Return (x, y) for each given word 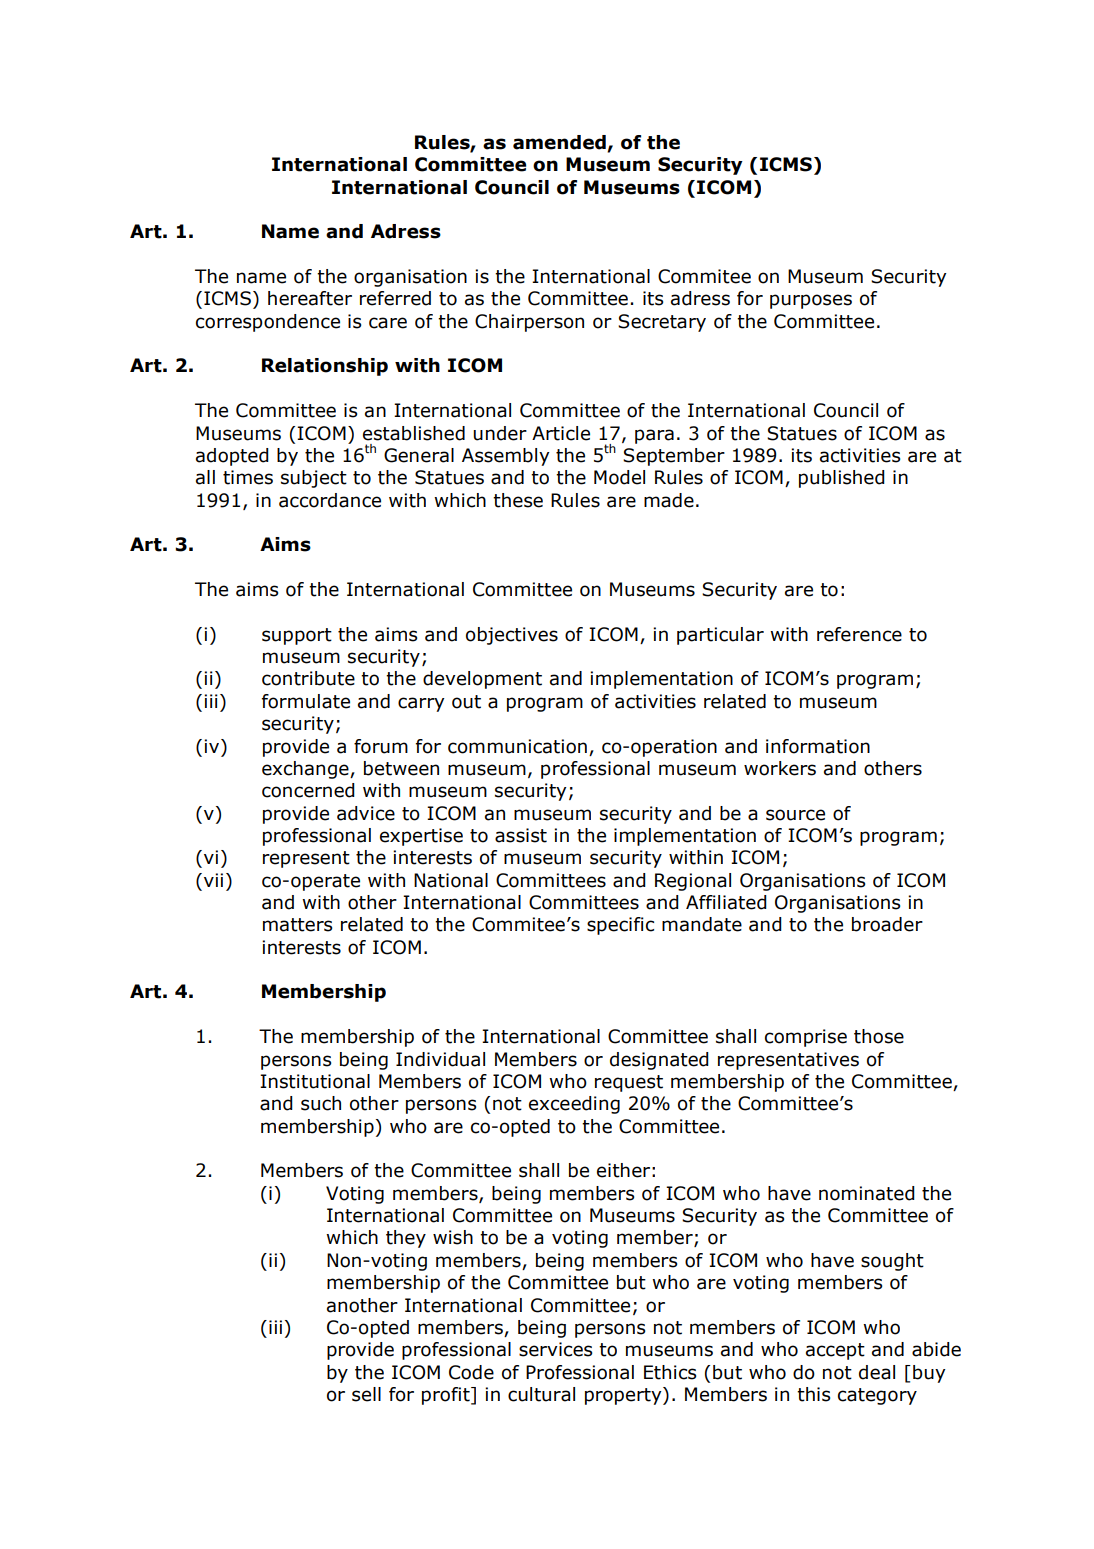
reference (859, 634)
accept (835, 1351)
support (297, 636)
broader (887, 924)
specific (620, 926)
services (555, 1349)
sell (366, 1394)
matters (297, 925)
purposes (811, 301)
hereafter (310, 298)
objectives (512, 636)
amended (560, 143)
